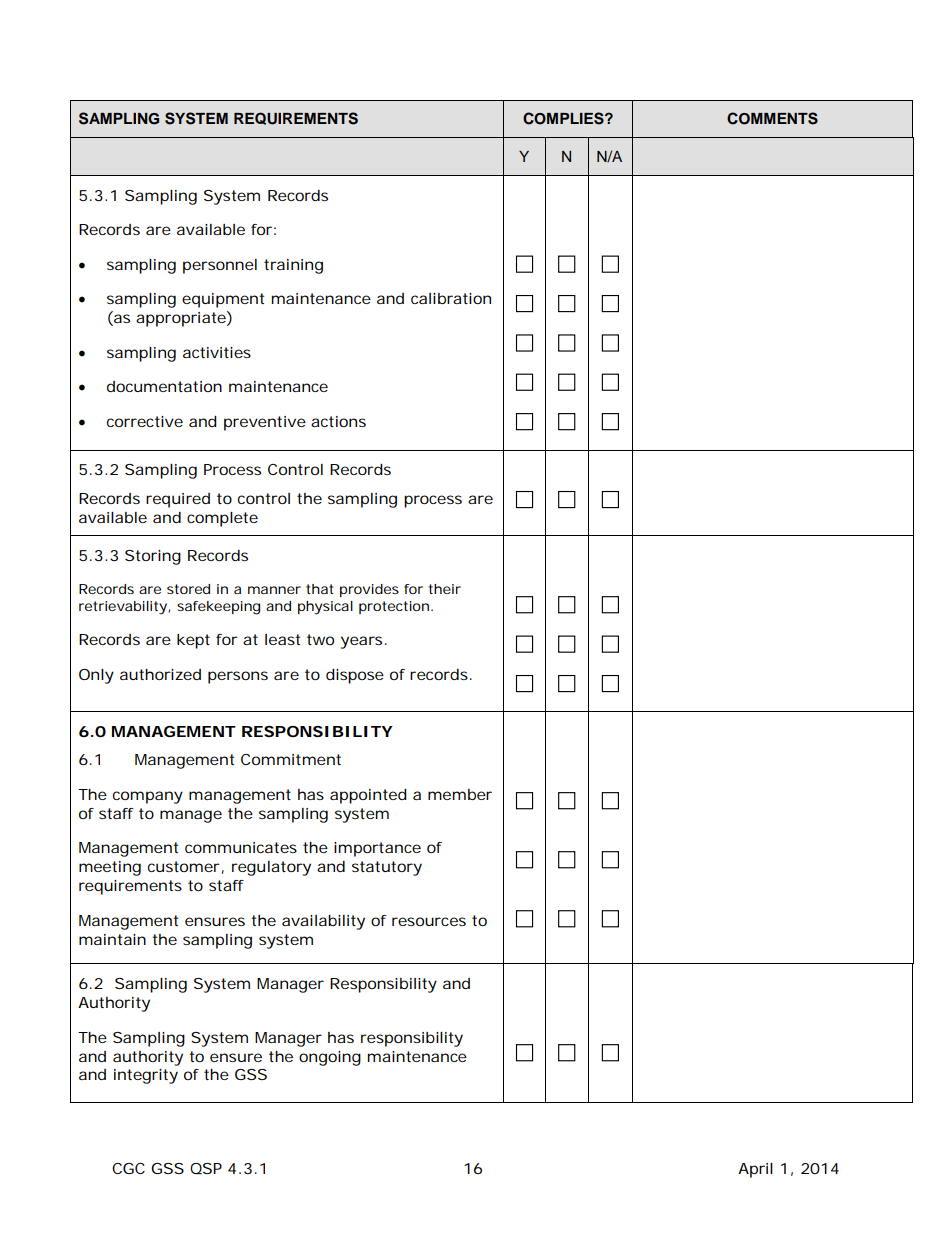 This screenshot has height=1233, width=952. I want to click on personnel, so click(220, 266).
